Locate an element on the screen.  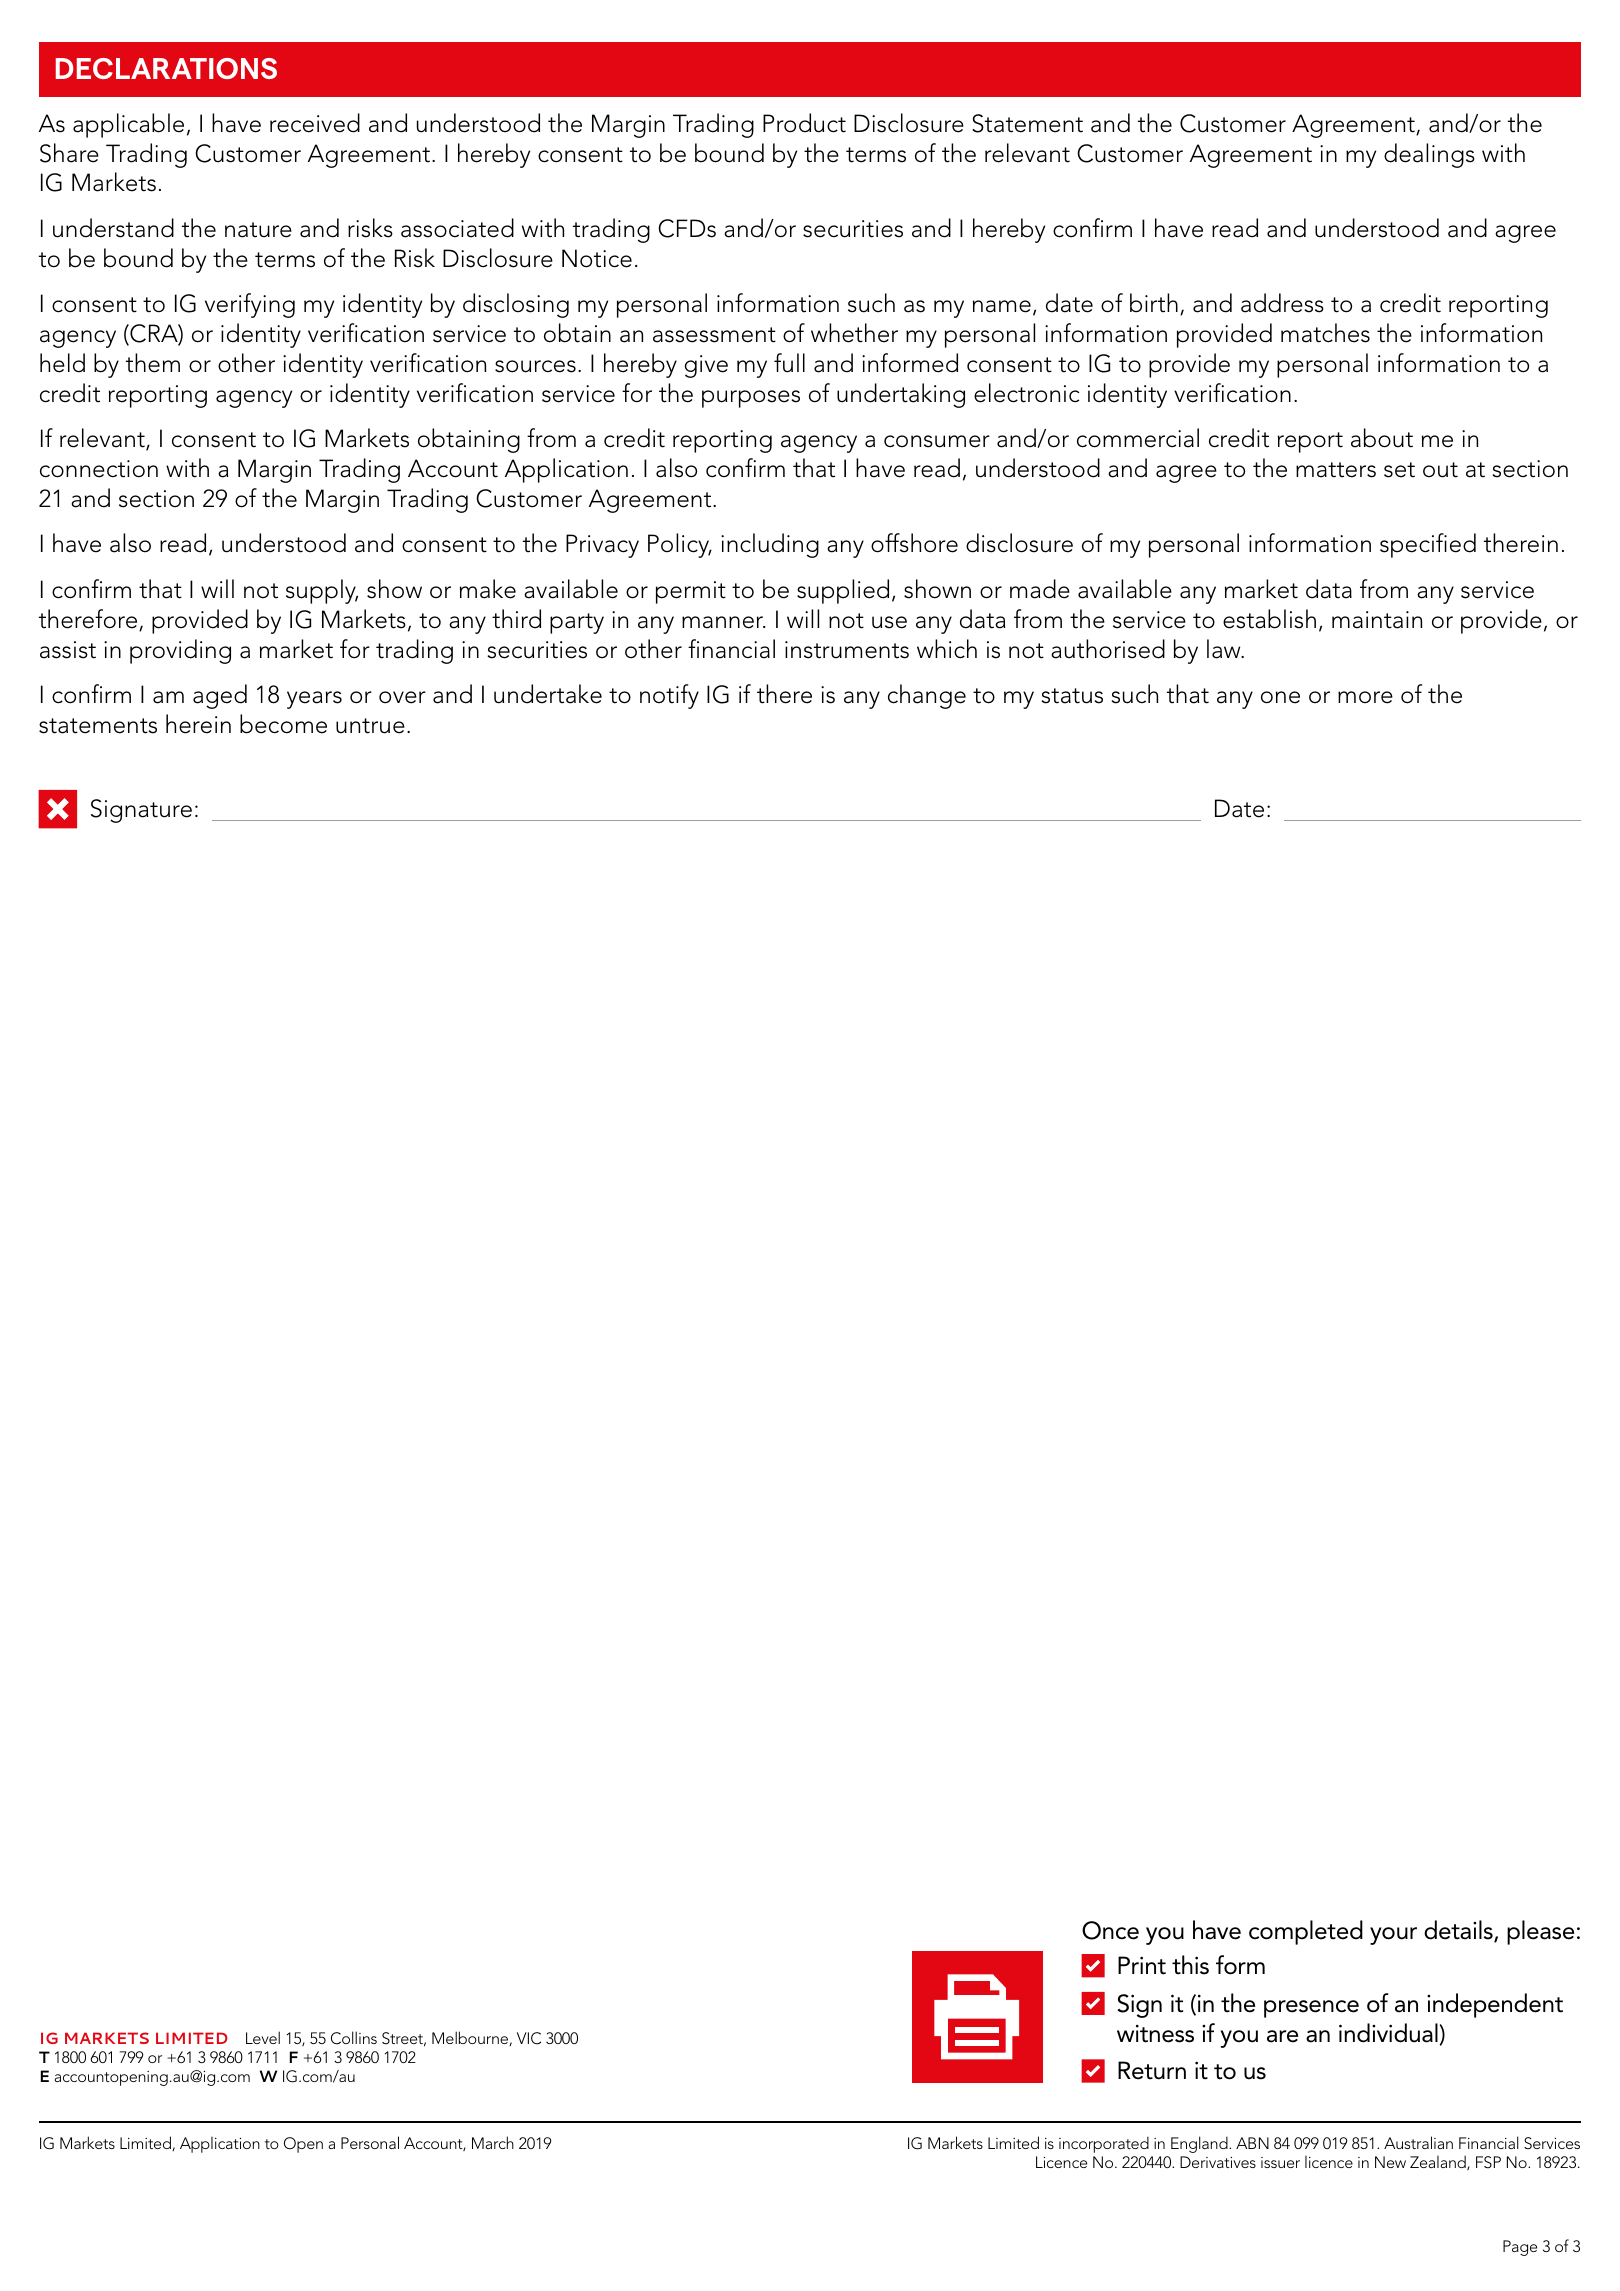
Level is located at coordinates (263, 2037).
